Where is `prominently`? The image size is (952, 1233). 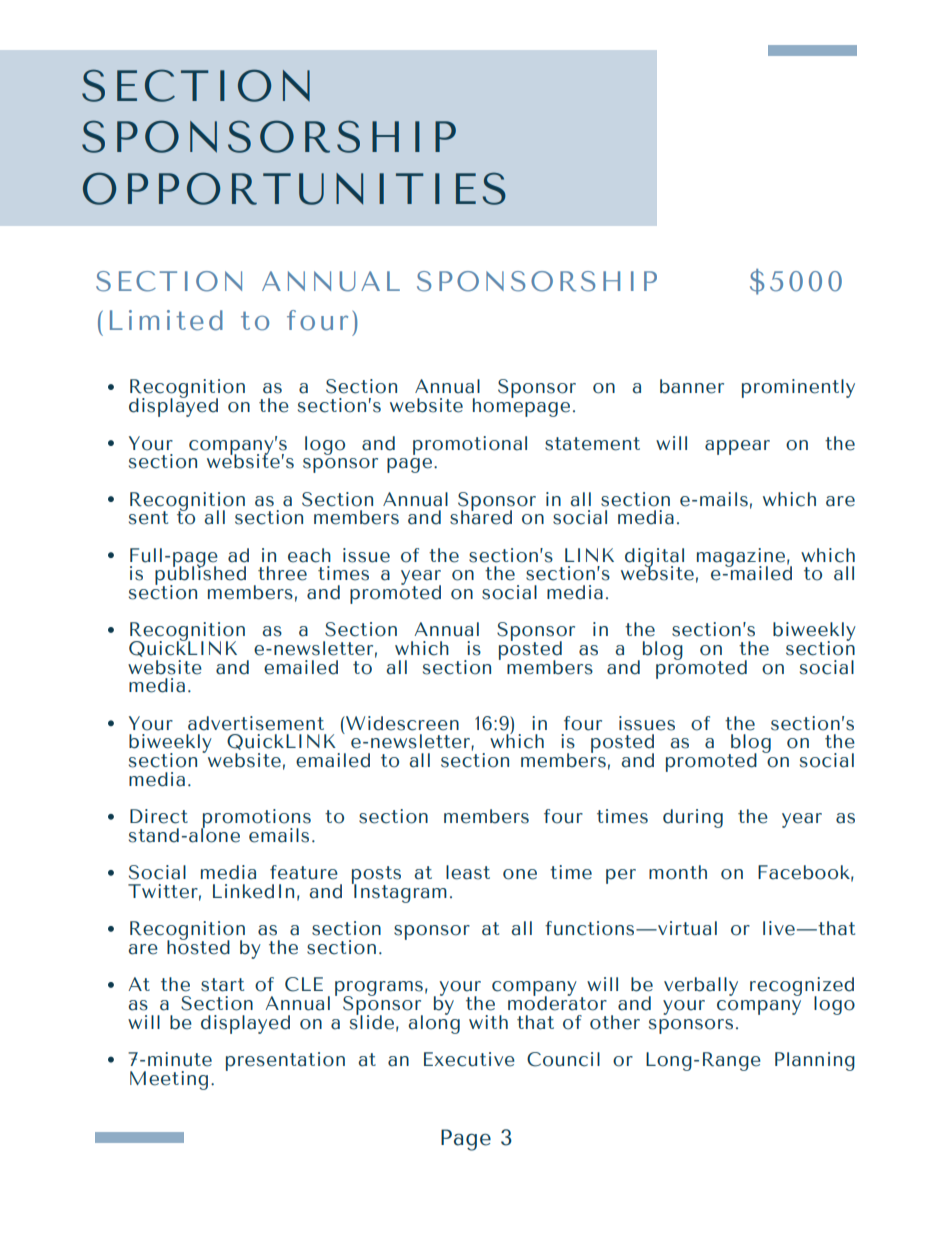 prominently is located at coordinates (798, 388).
